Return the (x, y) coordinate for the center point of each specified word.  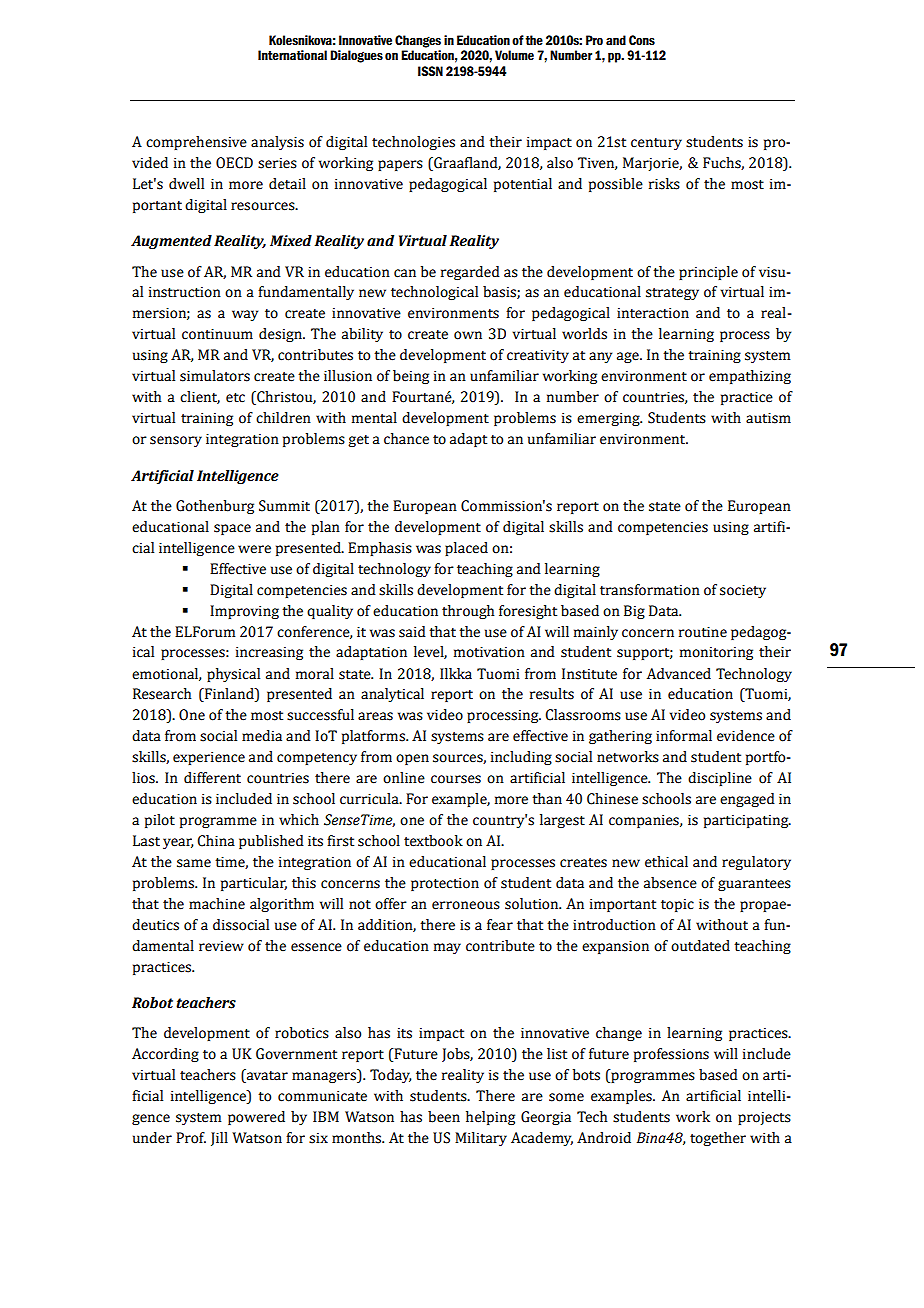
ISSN (430, 71)
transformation (650, 590)
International (292, 55)
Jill (219, 1139)
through (468, 612)
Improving (244, 612)
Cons (642, 40)
